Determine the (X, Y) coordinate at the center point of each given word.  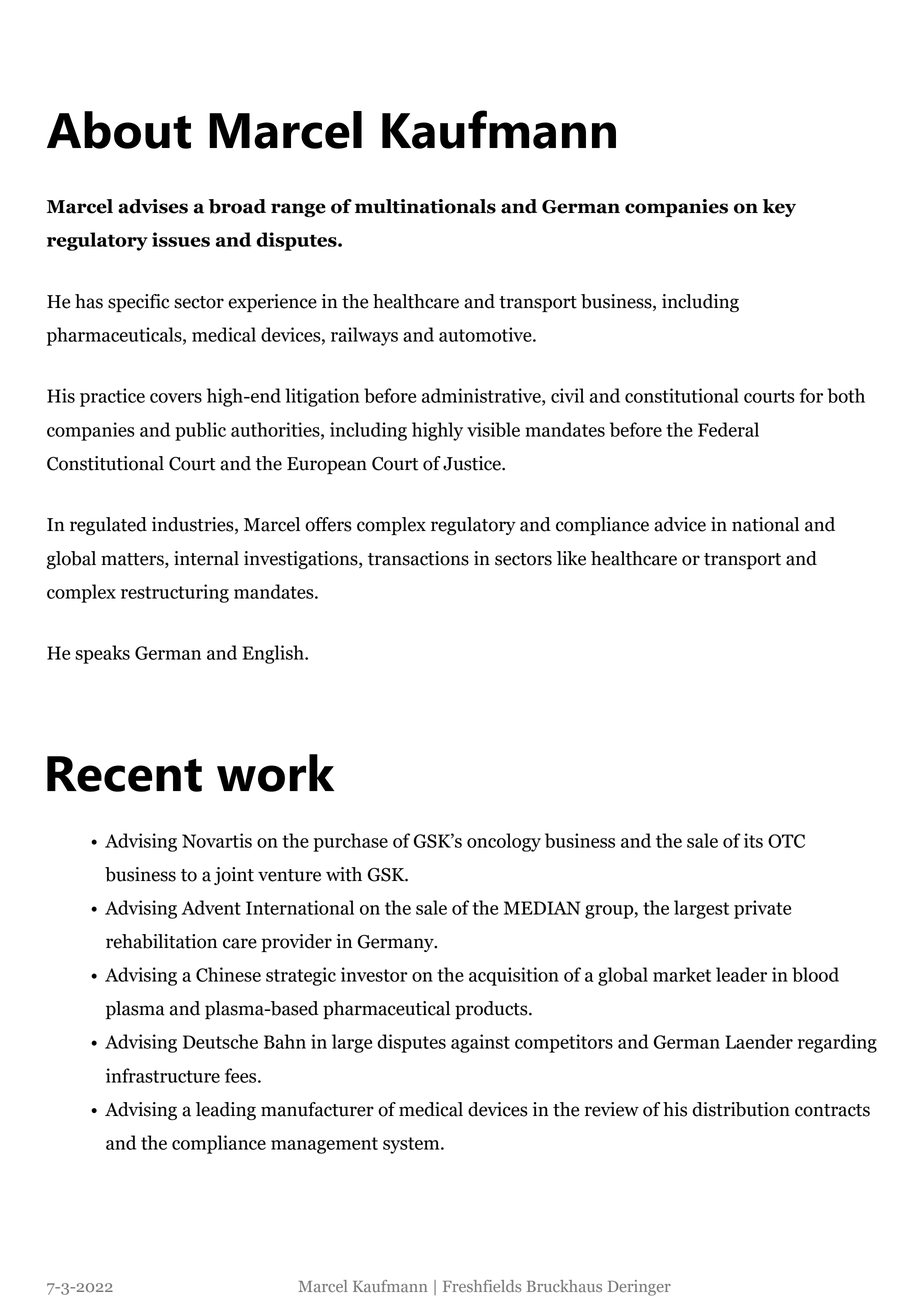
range (298, 210)
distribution (741, 1109)
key (779, 208)
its (753, 840)
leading (226, 1111)
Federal (728, 429)
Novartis (217, 840)
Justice (473, 463)
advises (153, 206)
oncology (504, 842)
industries (194, 525)
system (412, 1145)
